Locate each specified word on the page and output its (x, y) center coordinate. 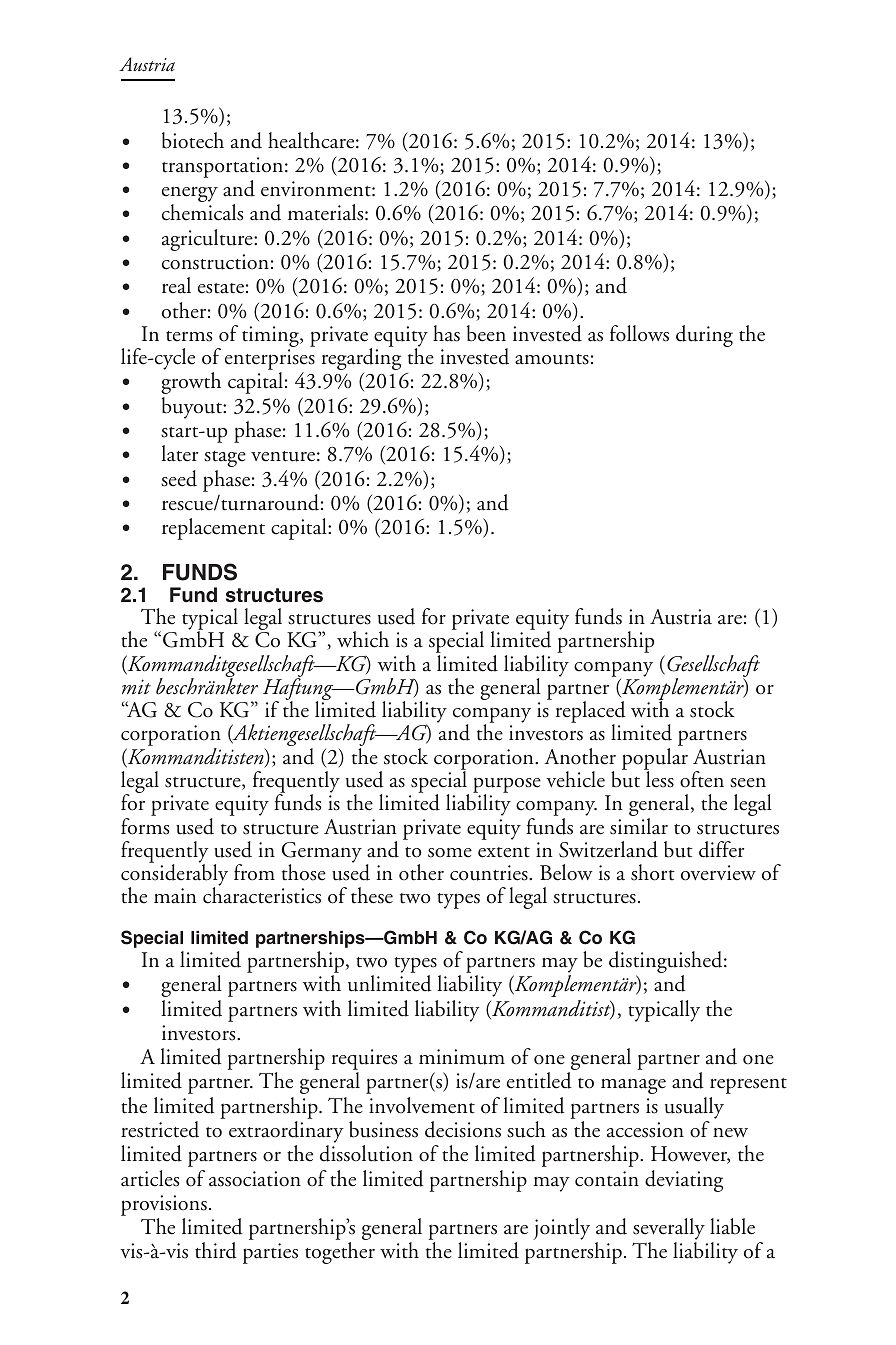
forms (145, 826)
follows (639, 333)
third (216, 1250)
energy (190, 196)
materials (327, 212)
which (363, 639)
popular (655, 760)
